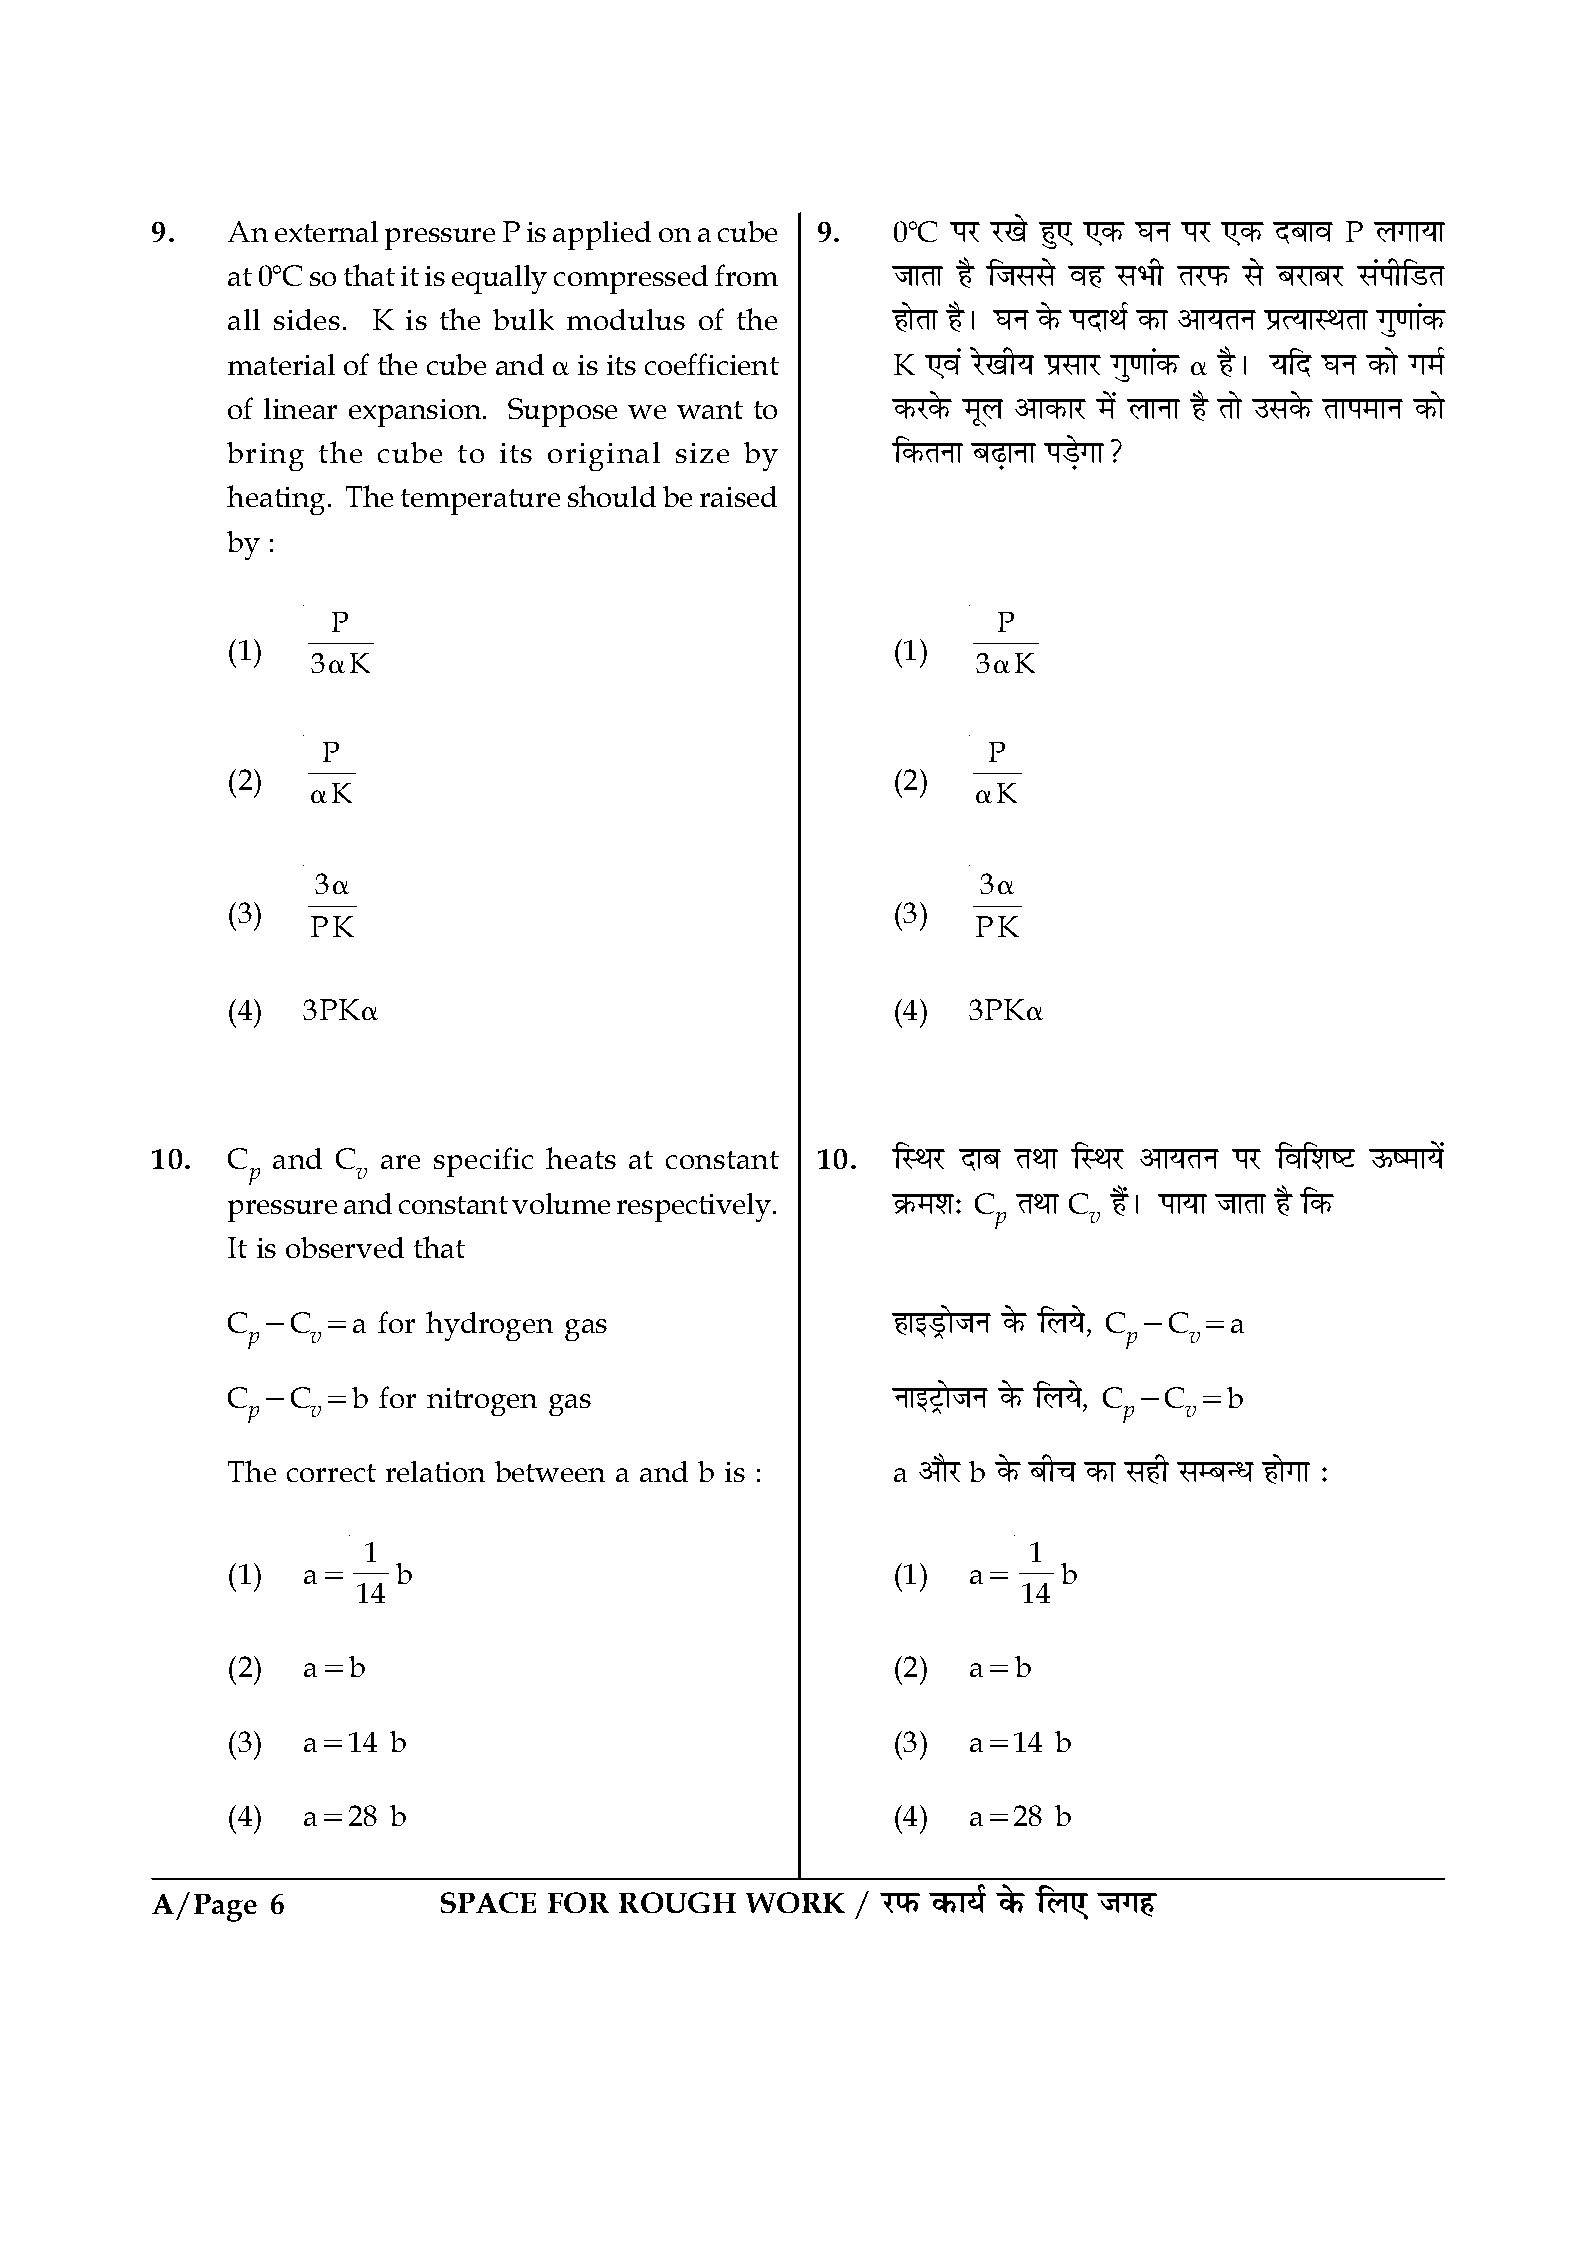  I want to click on respectively, so click(694, 1207).
